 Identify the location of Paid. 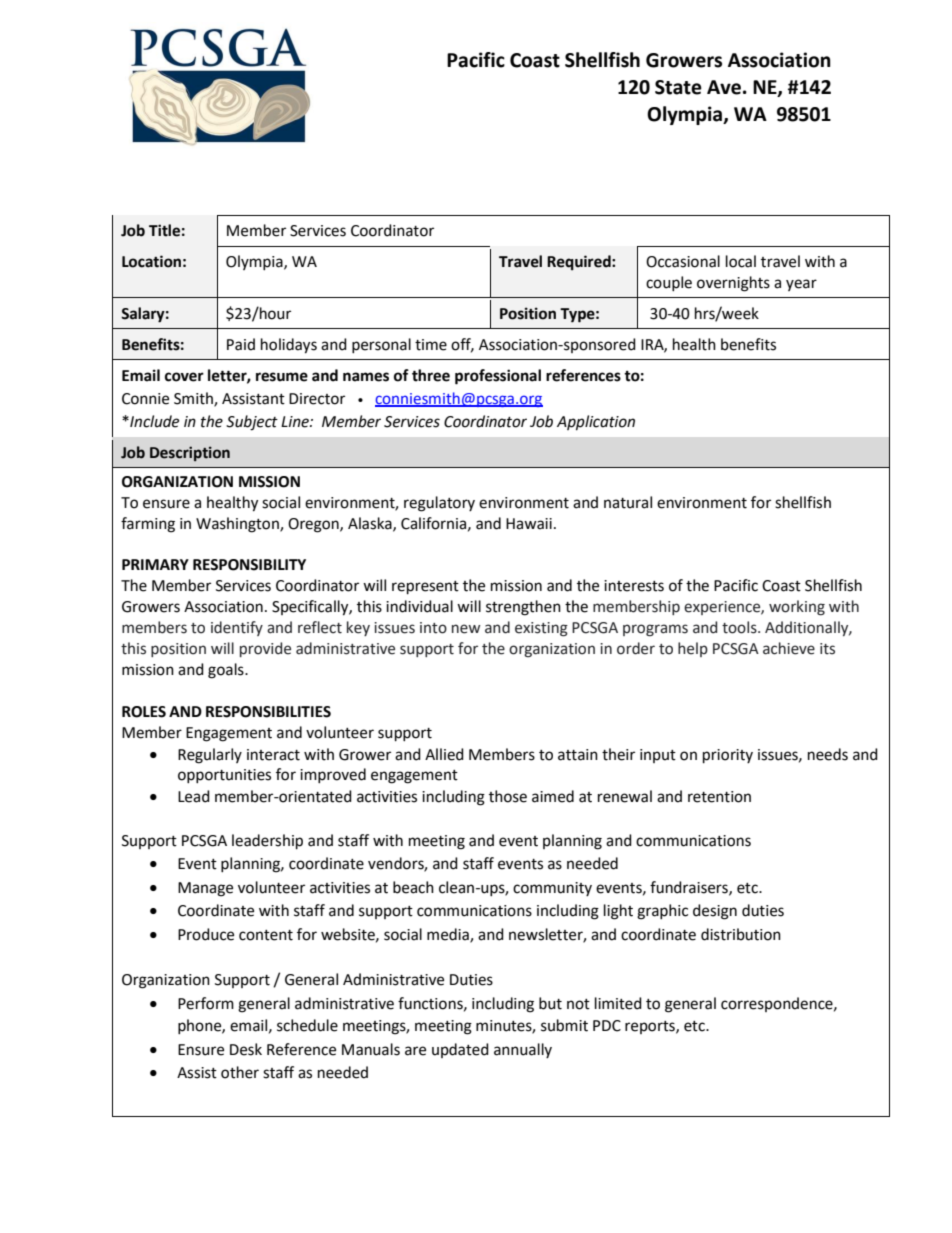
(241, 344).
